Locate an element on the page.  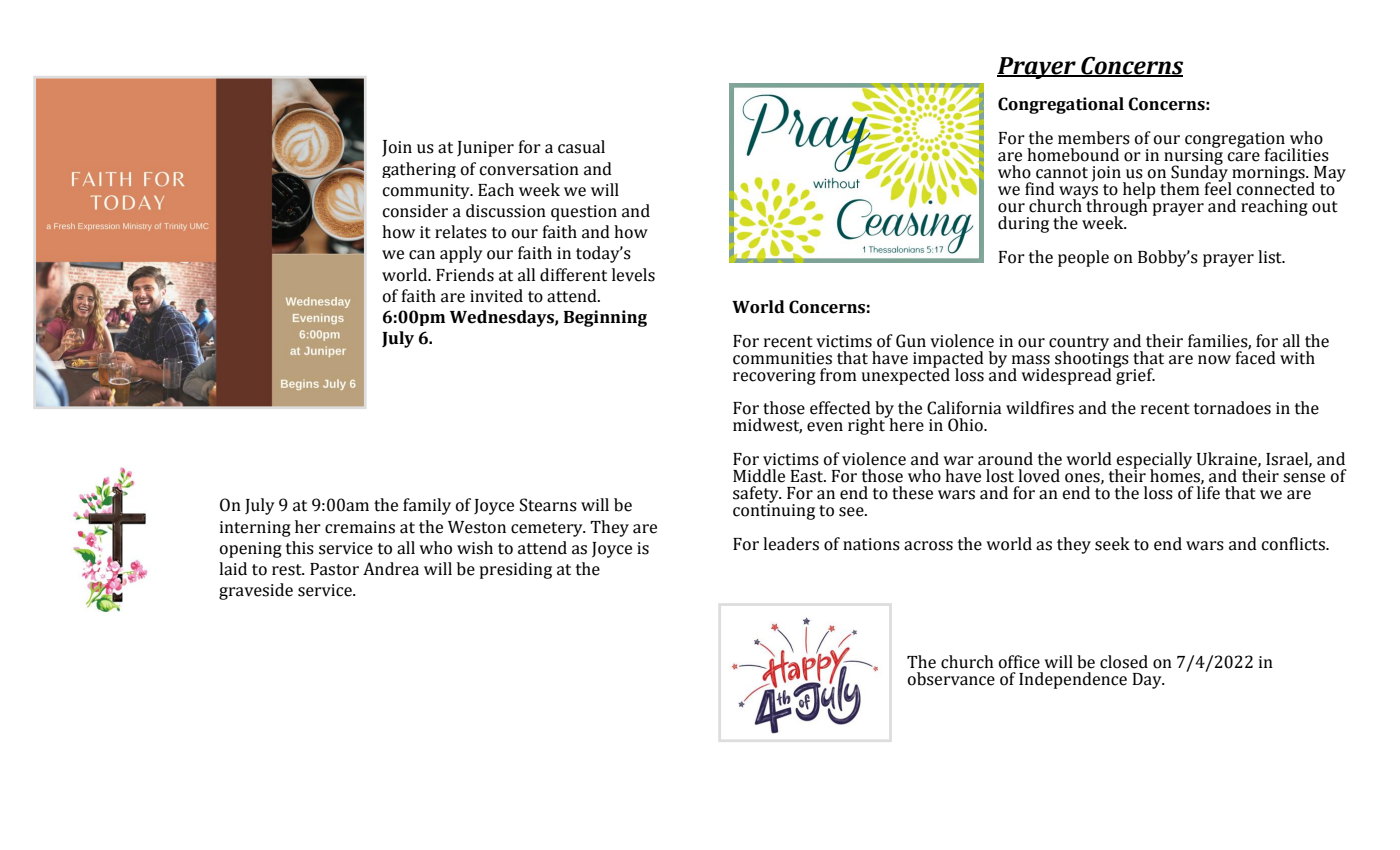
grief is located at coordinates (1134, 375).
